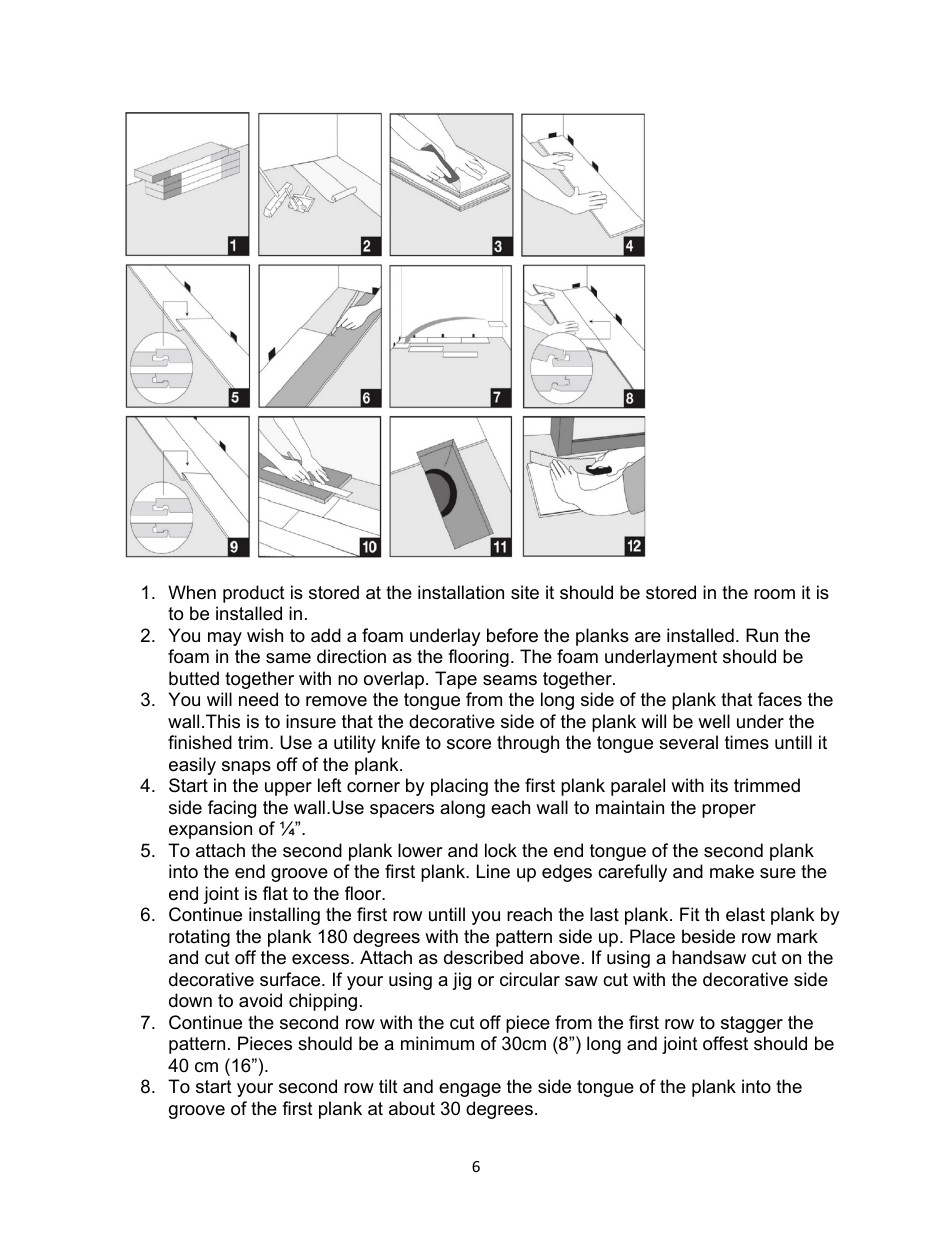  I want to click on score, so click(469, 744).
